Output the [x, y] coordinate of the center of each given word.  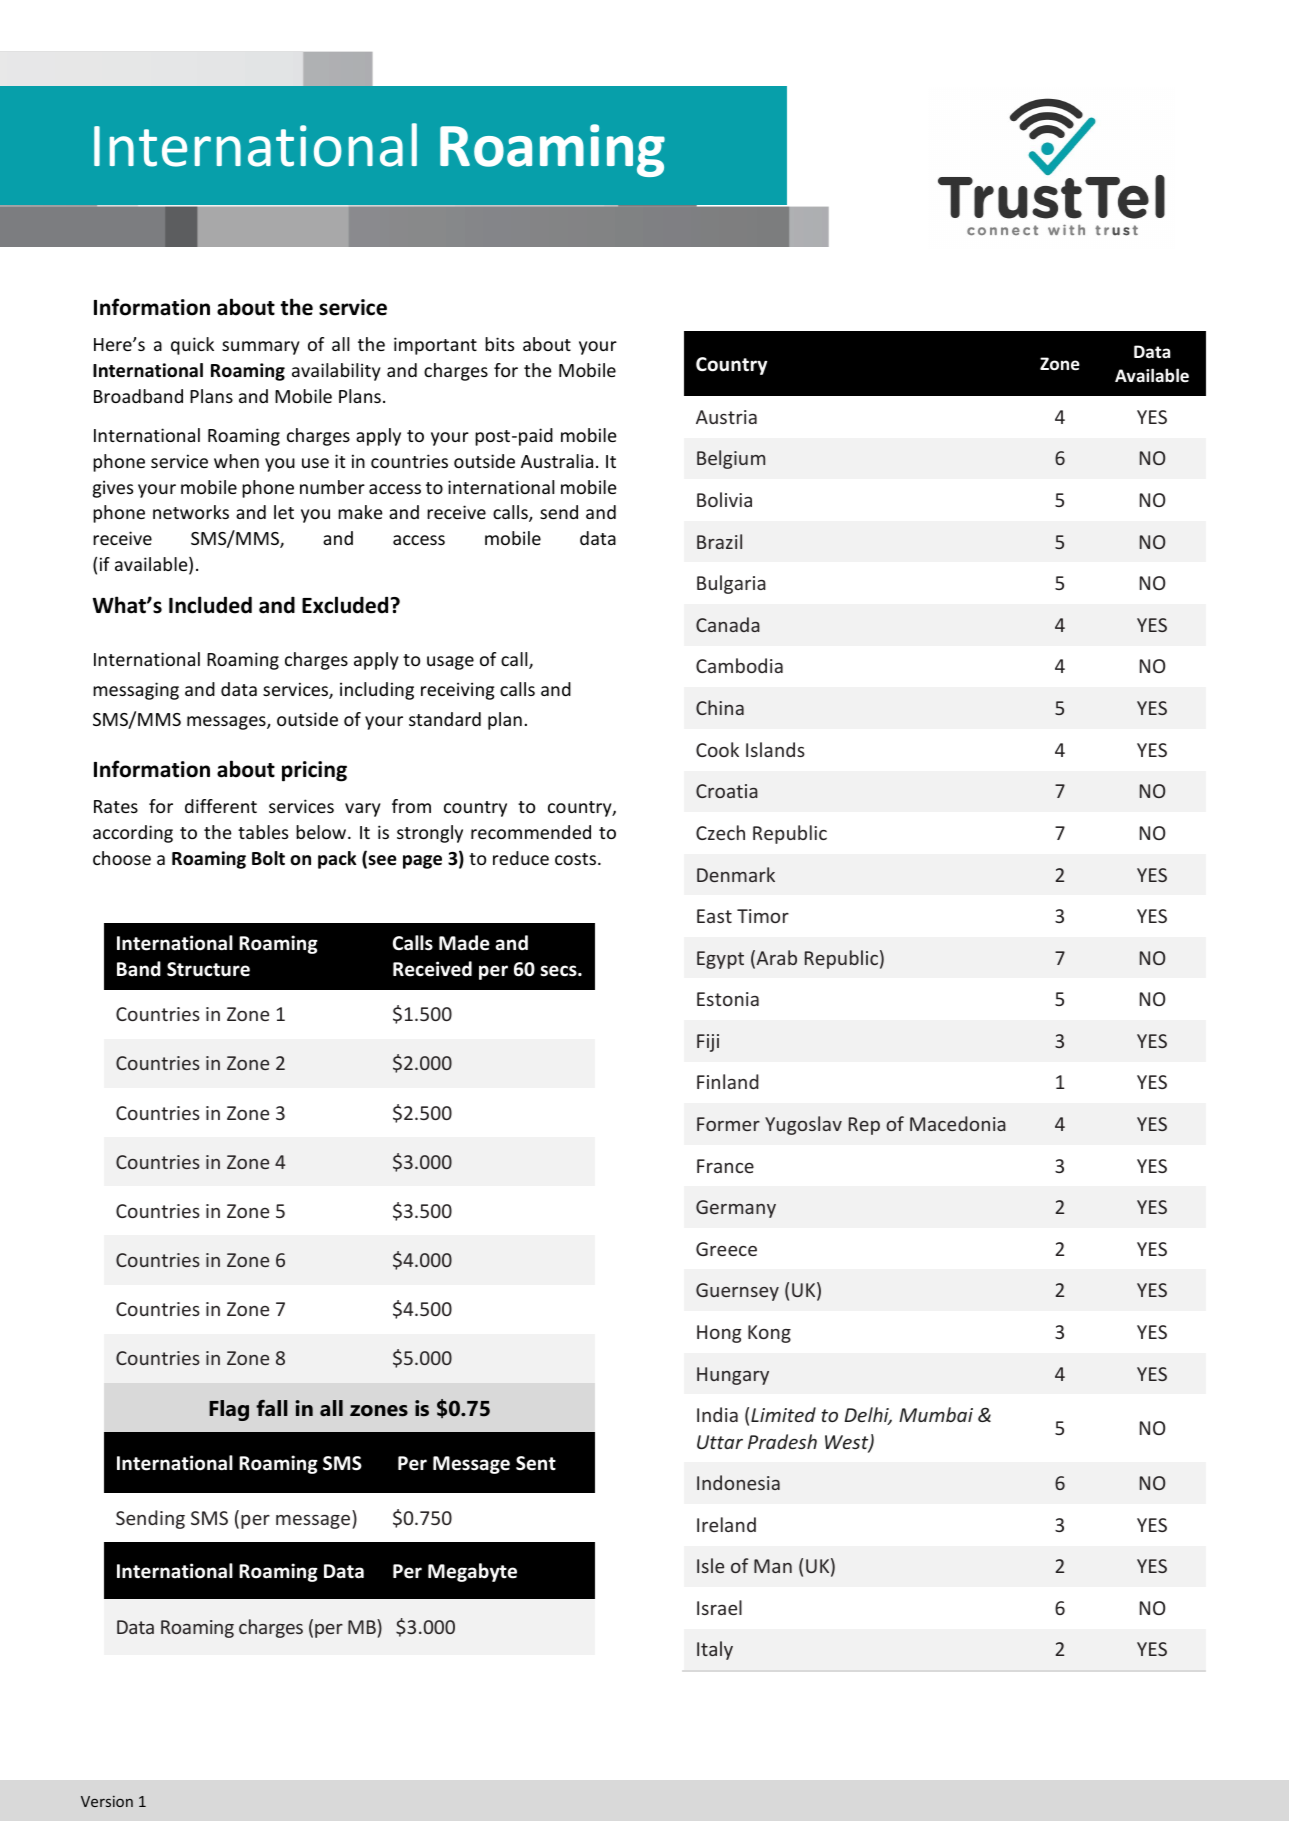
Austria [726, 417]
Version [107, 1801]
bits [499, 344]
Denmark [736, 874]
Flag [229, 1410]
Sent [536, 1463]
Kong [769, 1334]
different [221, 806]
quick [192, 346]
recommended [531, 832]
